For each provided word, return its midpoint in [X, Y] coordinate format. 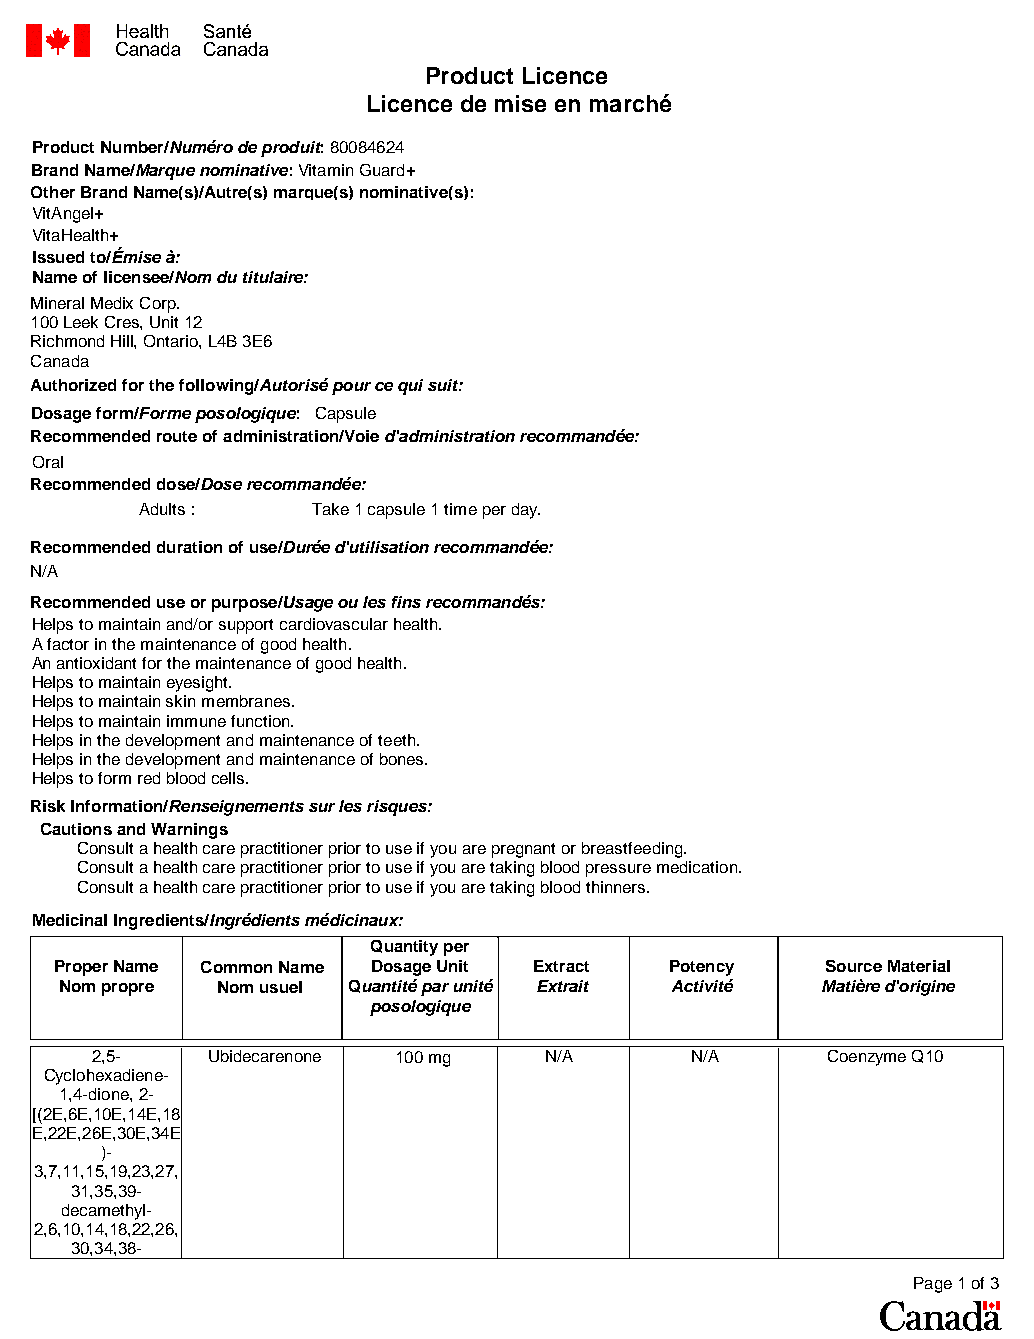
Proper [81, 968]
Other [53, 192]
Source [854, 966]
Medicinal [70, 920]
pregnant [523, 850]
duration [189, 547]
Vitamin [326, 170]
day [526, 511]
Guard [382, 170]
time [460, 509]
